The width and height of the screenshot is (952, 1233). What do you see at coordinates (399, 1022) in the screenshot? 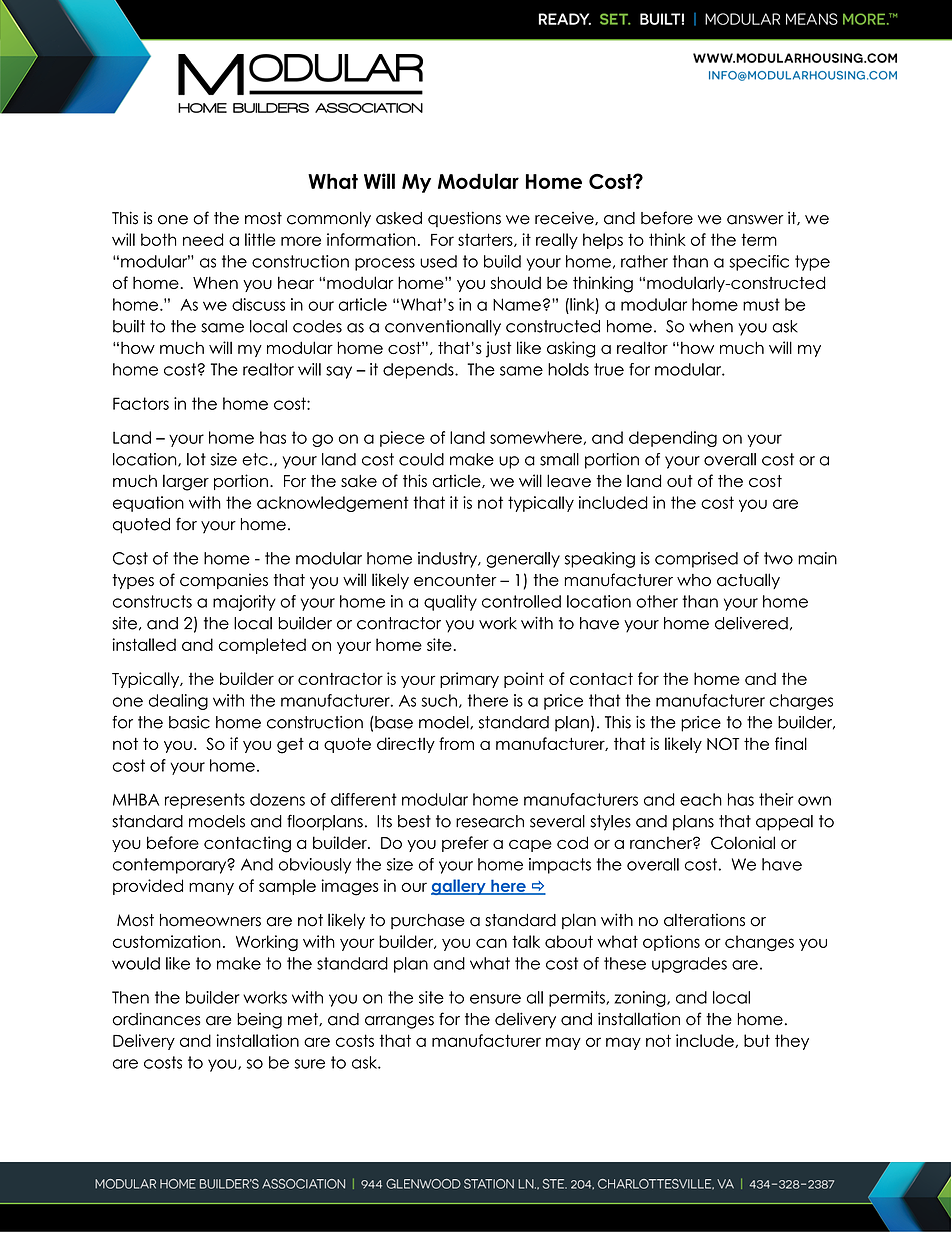
I see `arranges` at bounding box center [399, 1022].
